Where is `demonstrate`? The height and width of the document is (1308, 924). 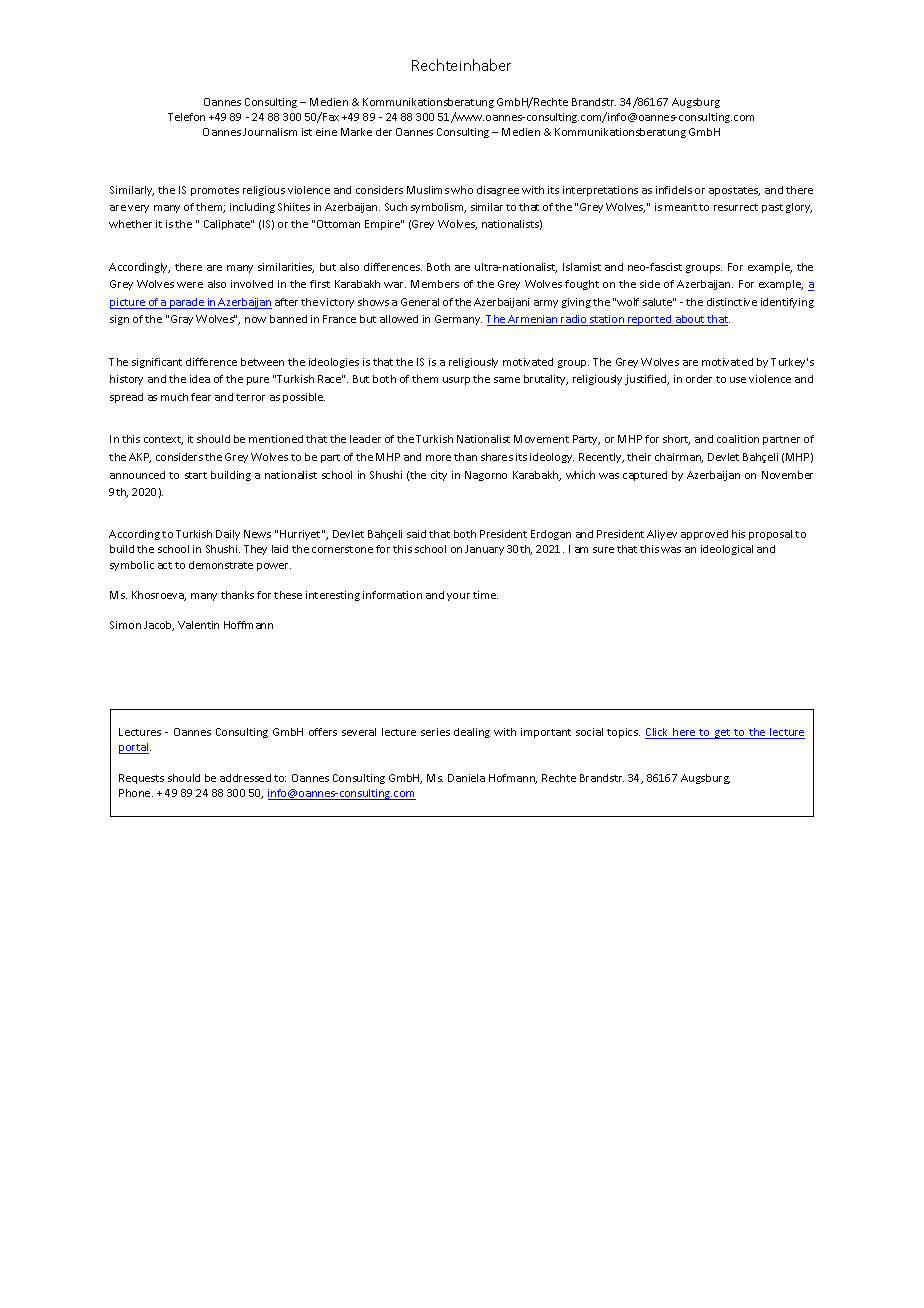 demonstrate is located at coordinates (221, 565).
